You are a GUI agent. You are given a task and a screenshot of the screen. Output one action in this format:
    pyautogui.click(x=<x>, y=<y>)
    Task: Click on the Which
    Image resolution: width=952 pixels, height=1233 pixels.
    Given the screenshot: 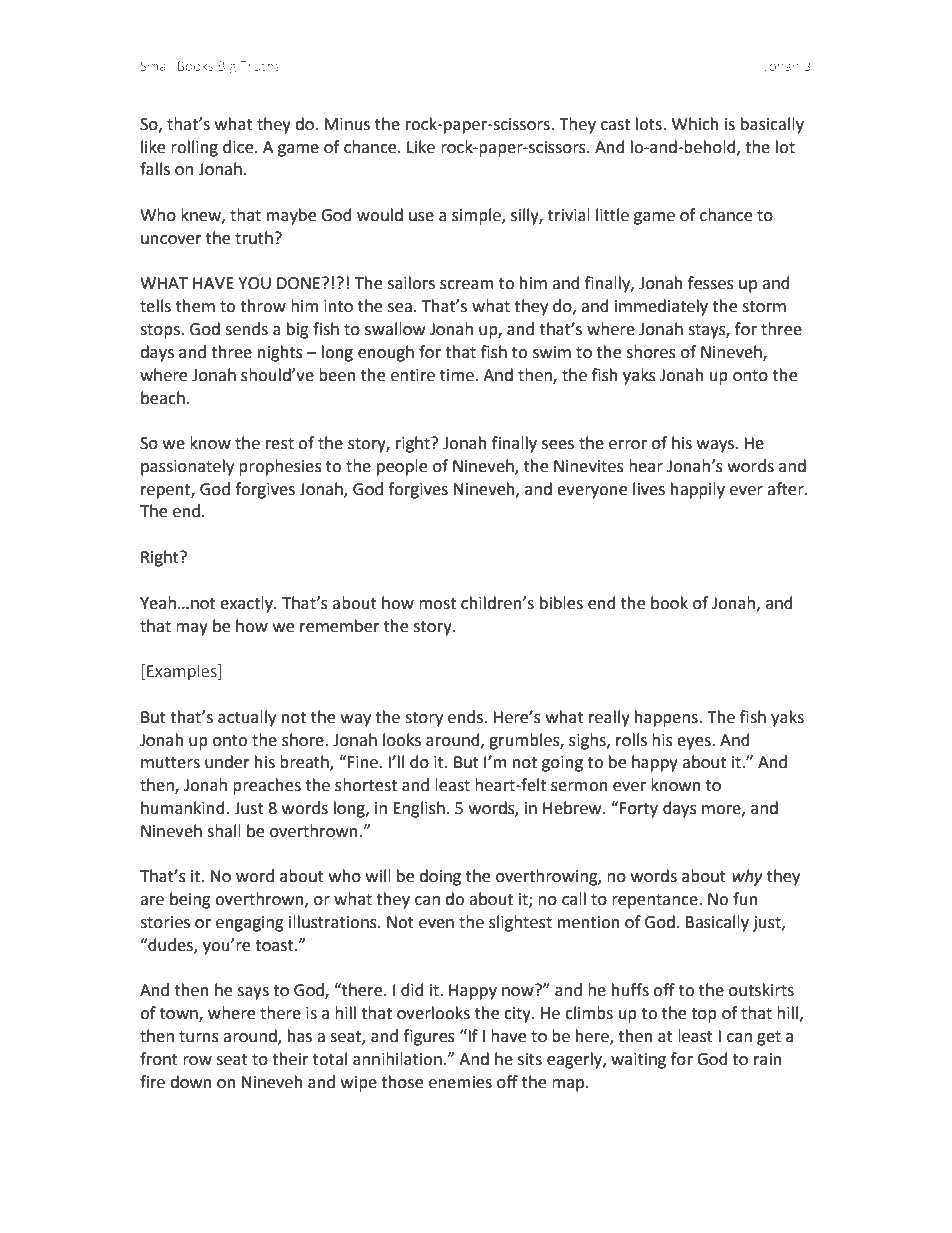 What is the action you would take?
    pyautogui.click(x=695, y=124)
